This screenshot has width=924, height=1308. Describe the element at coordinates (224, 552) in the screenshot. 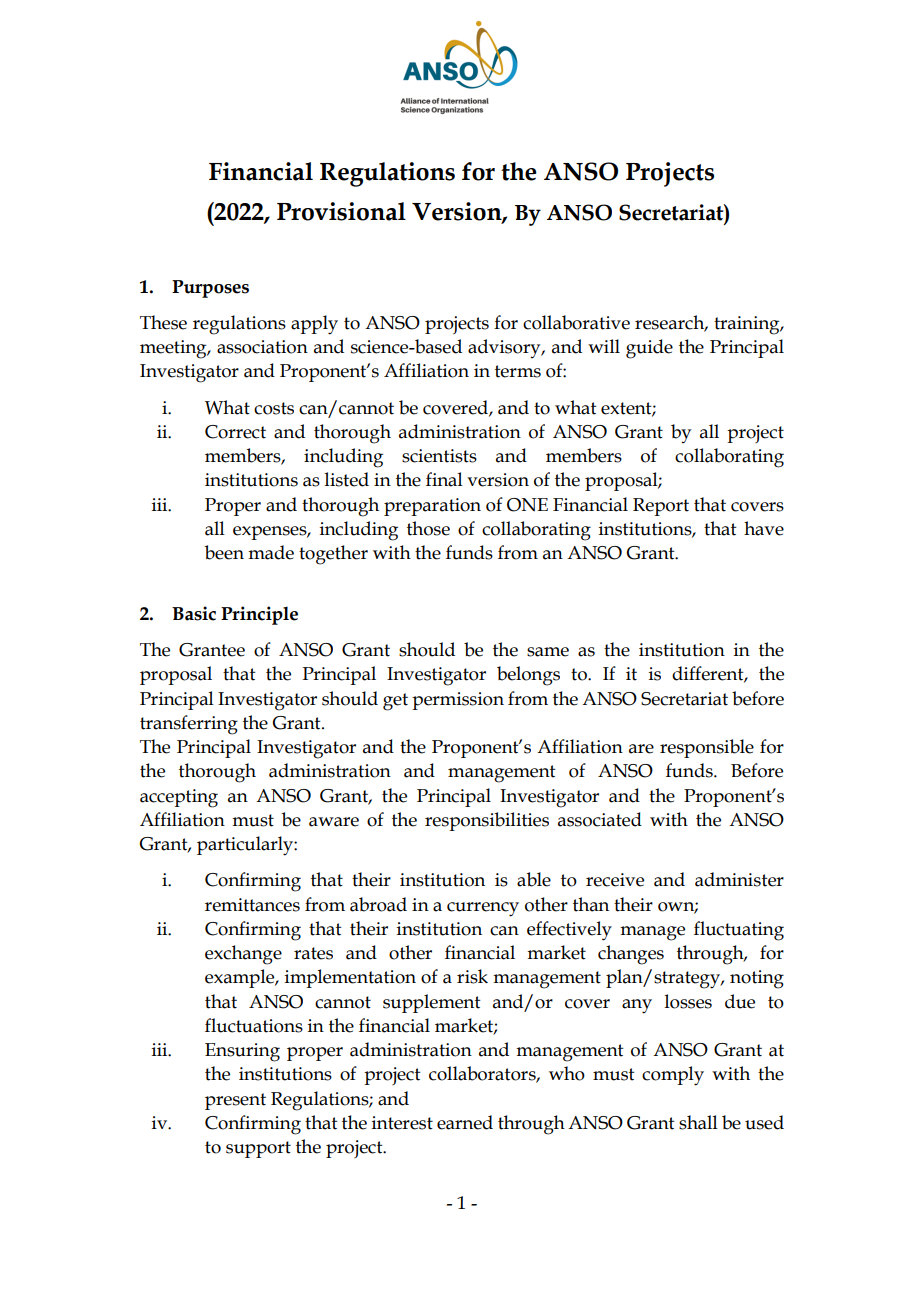

I see `been` at that location.
